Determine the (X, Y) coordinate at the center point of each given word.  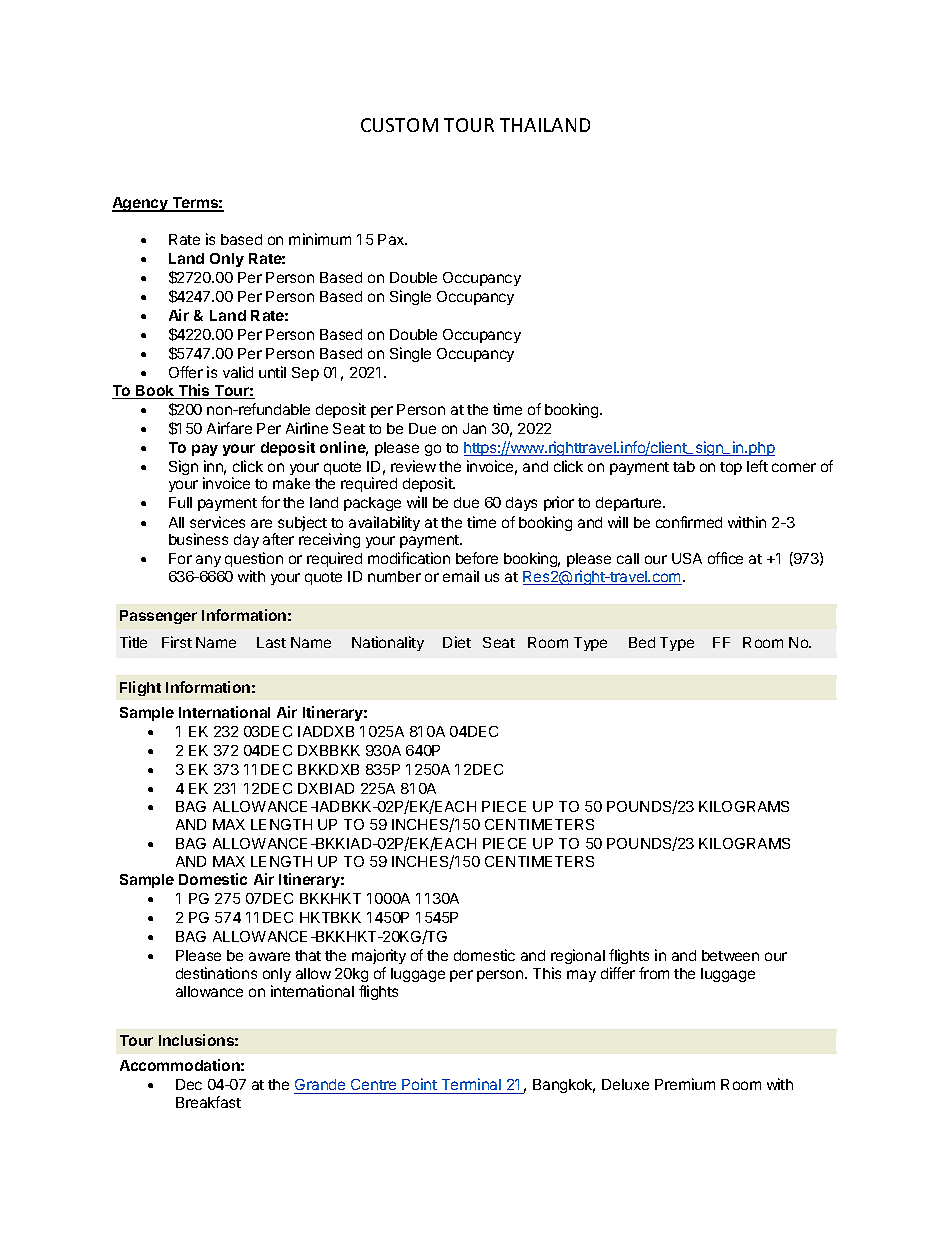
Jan (474, 428)
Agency (141, 204)
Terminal (471, 1086)
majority (379, 956)
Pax (392, 239)
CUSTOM (399, 125)
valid (238, 372)
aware (269, 956)
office (725, 558)
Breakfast (208, 1102)
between (730, 955)
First (177, 642)
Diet (457, 642)
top (731, 468)
